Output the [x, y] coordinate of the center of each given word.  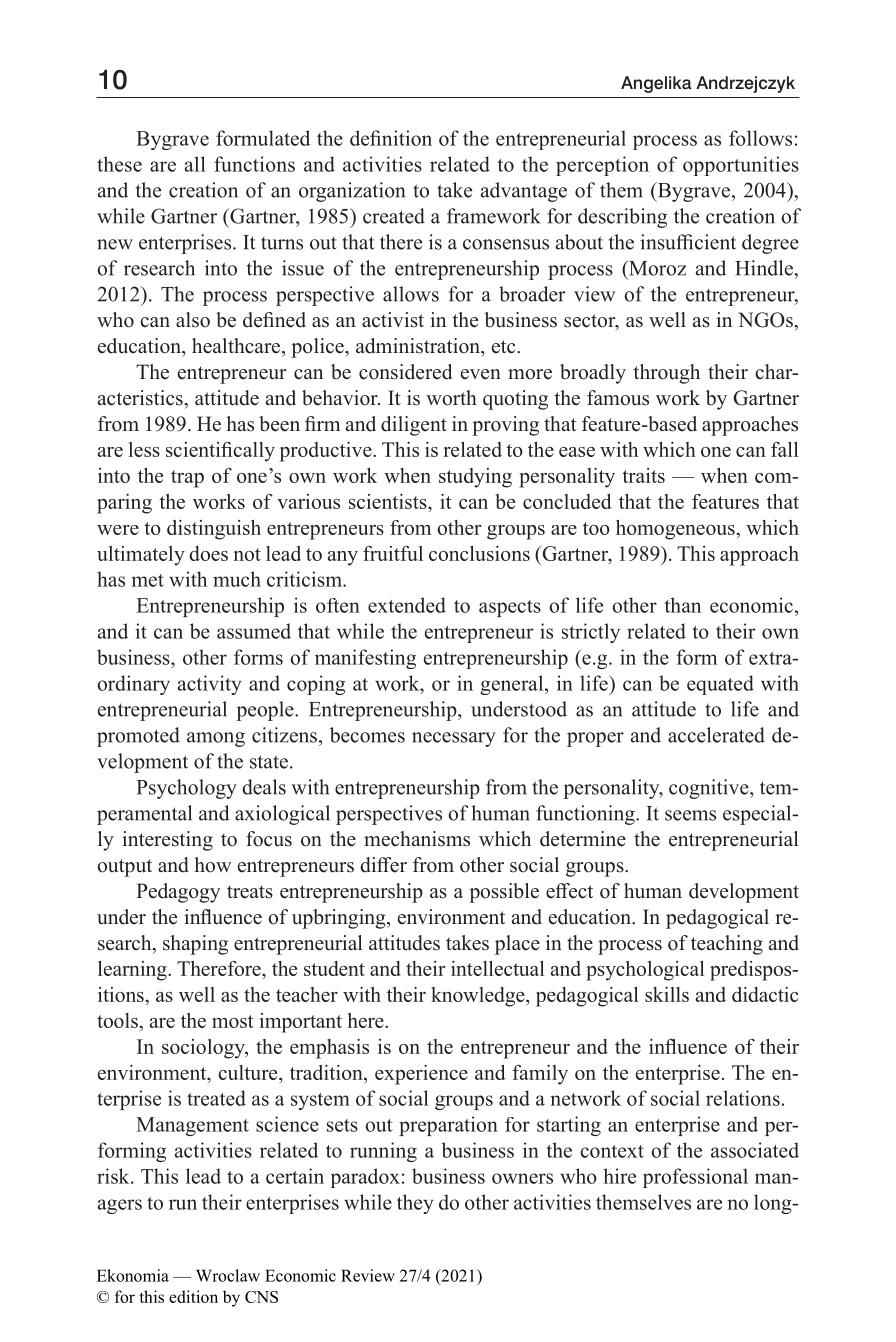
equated [720, 685]
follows [760, 138]
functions [254, 164]
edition [193, 1296]
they [415, 1204]
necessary [454, 739]
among [216, 739]
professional [695, 1178]
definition [391, 138]
